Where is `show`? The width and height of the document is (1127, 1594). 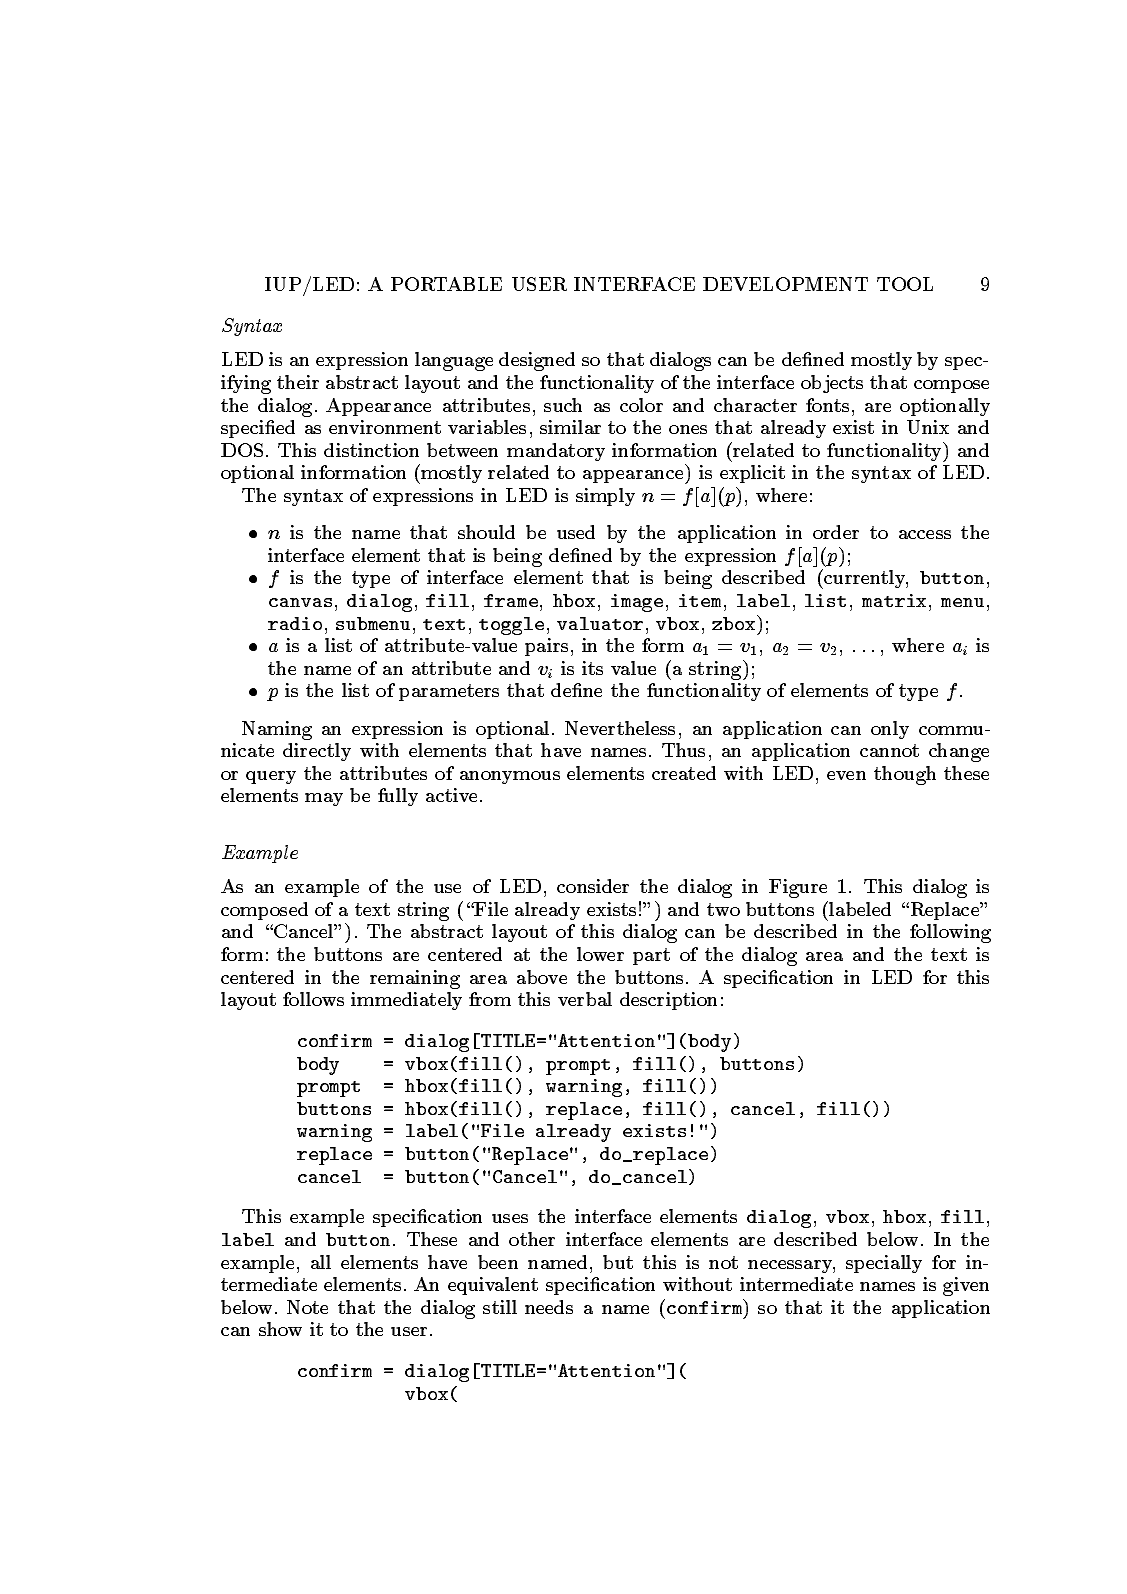 show is located at coordinates (280, 1329).
